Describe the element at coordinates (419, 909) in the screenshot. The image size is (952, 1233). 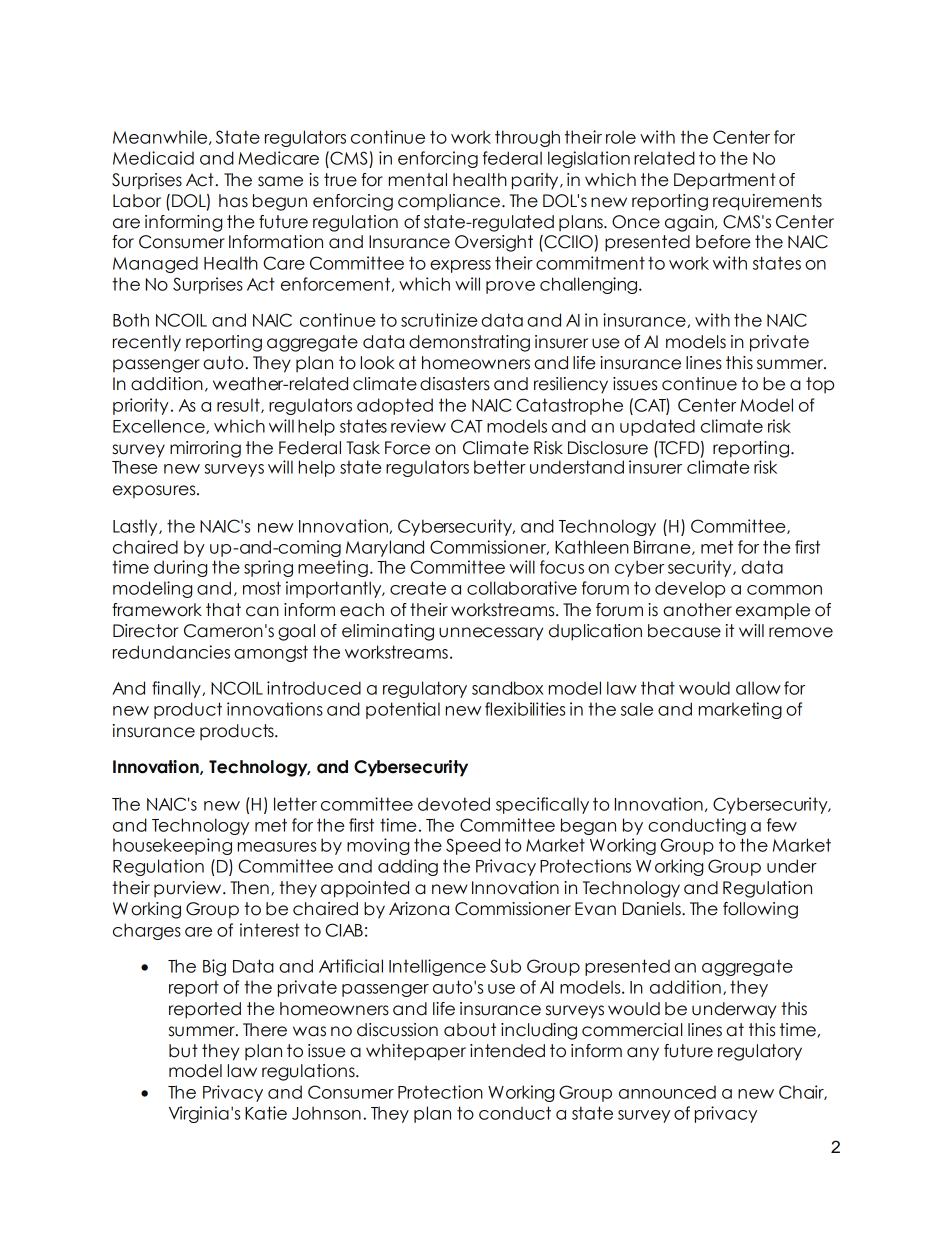
I see `Arizona` at that location.
